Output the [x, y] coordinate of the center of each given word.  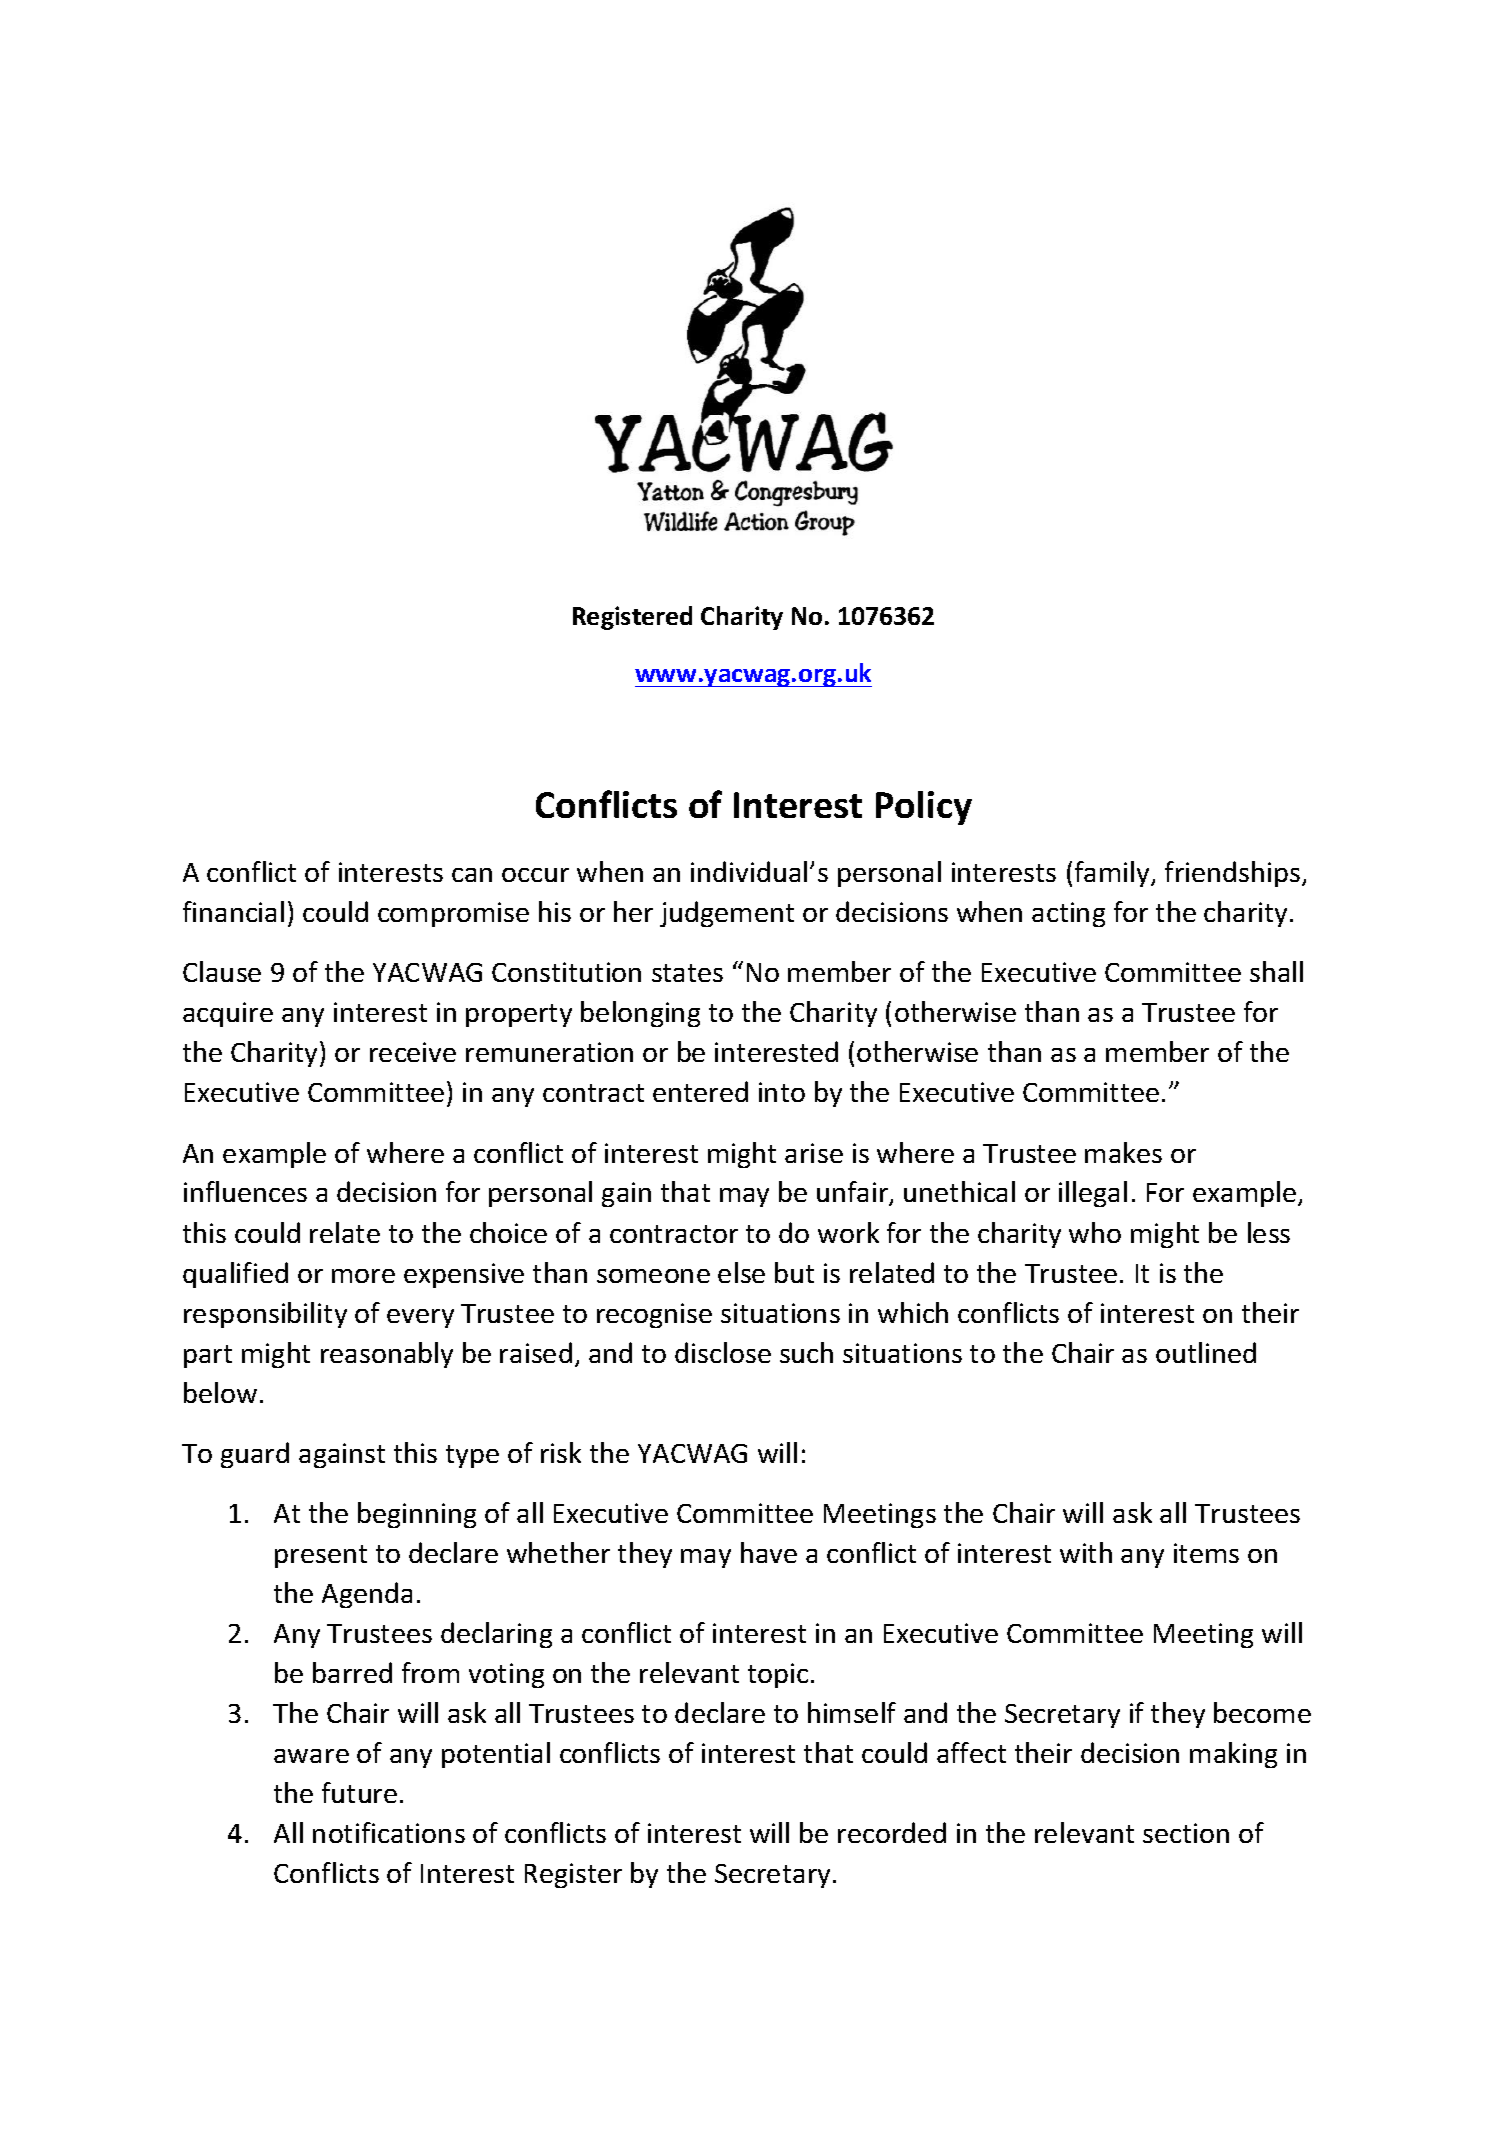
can [472, 875]
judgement [727, 914]
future [359, 1792]
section [1186, 1833]
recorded [892, 1832]
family [1113, 874]
